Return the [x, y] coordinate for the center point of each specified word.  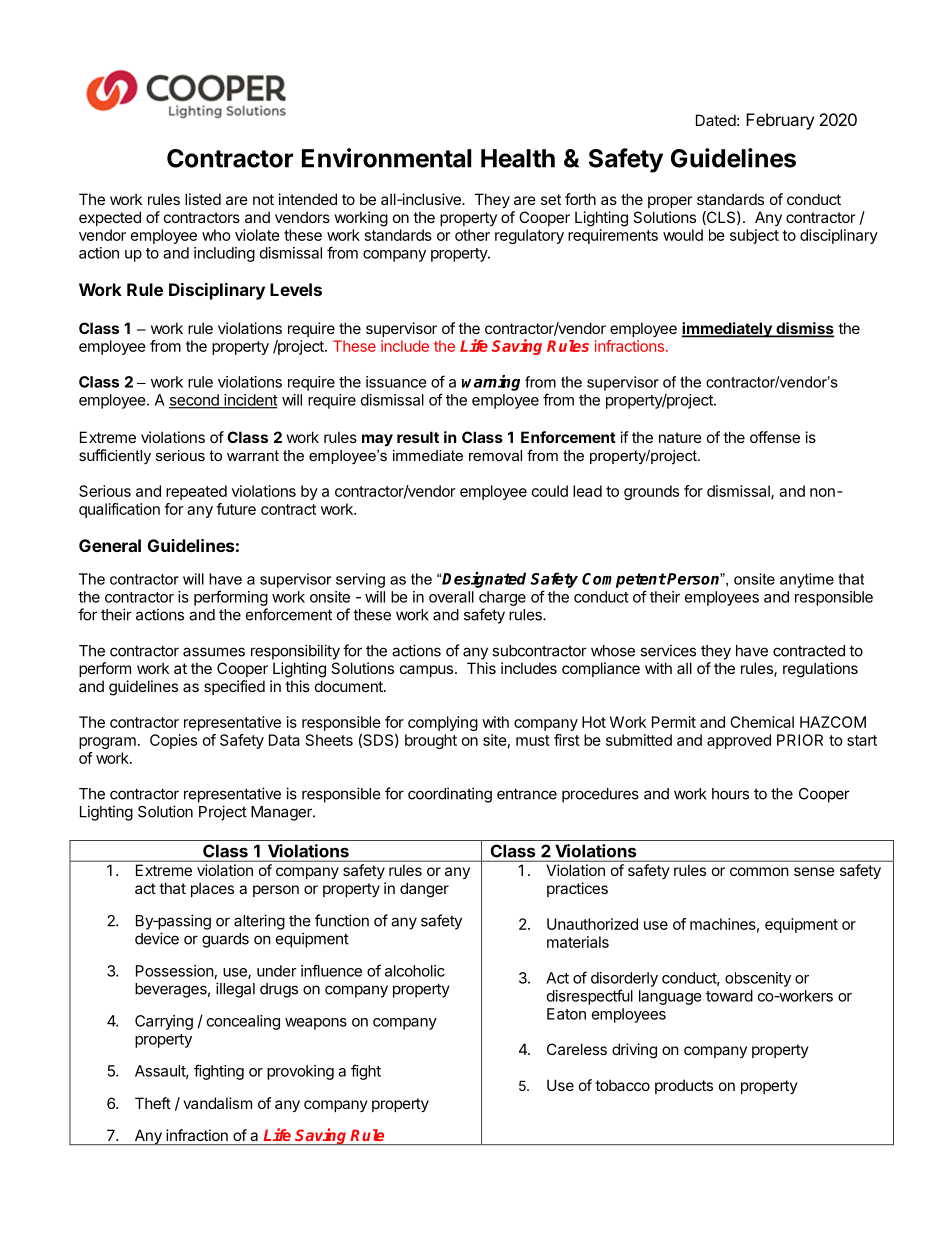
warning [491, 383]
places [212, 889]
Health [518, 158]
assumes [214, 652]
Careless [577, 1049]
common [759, 871]
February [780, 121]
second [195, 401]
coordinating [450, 795]
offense [775, 437]
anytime [807, 580]
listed [203, 199]
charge [502, 598]
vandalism [217, 1103]
